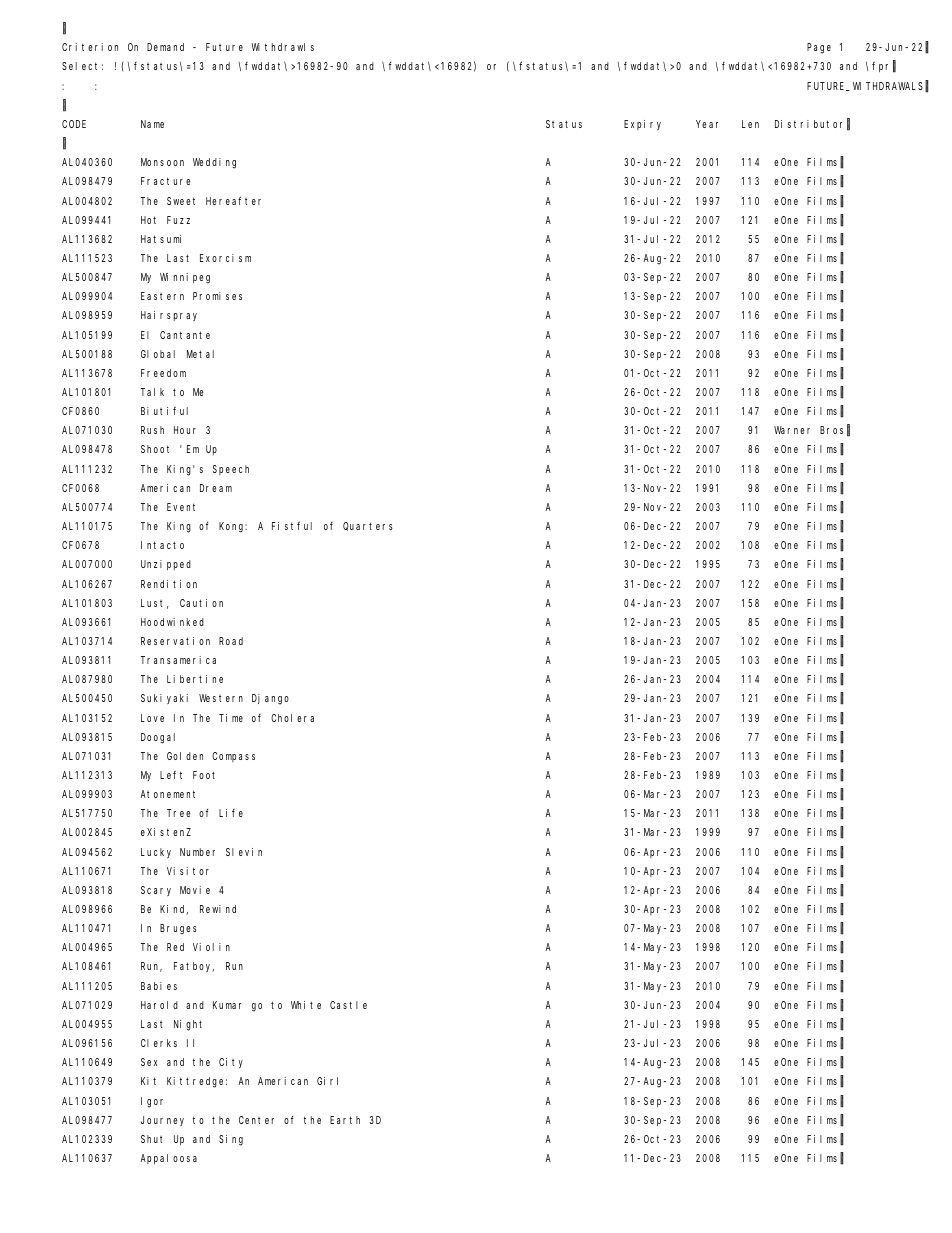  I want to click on Journey, so click(162, 1121).
